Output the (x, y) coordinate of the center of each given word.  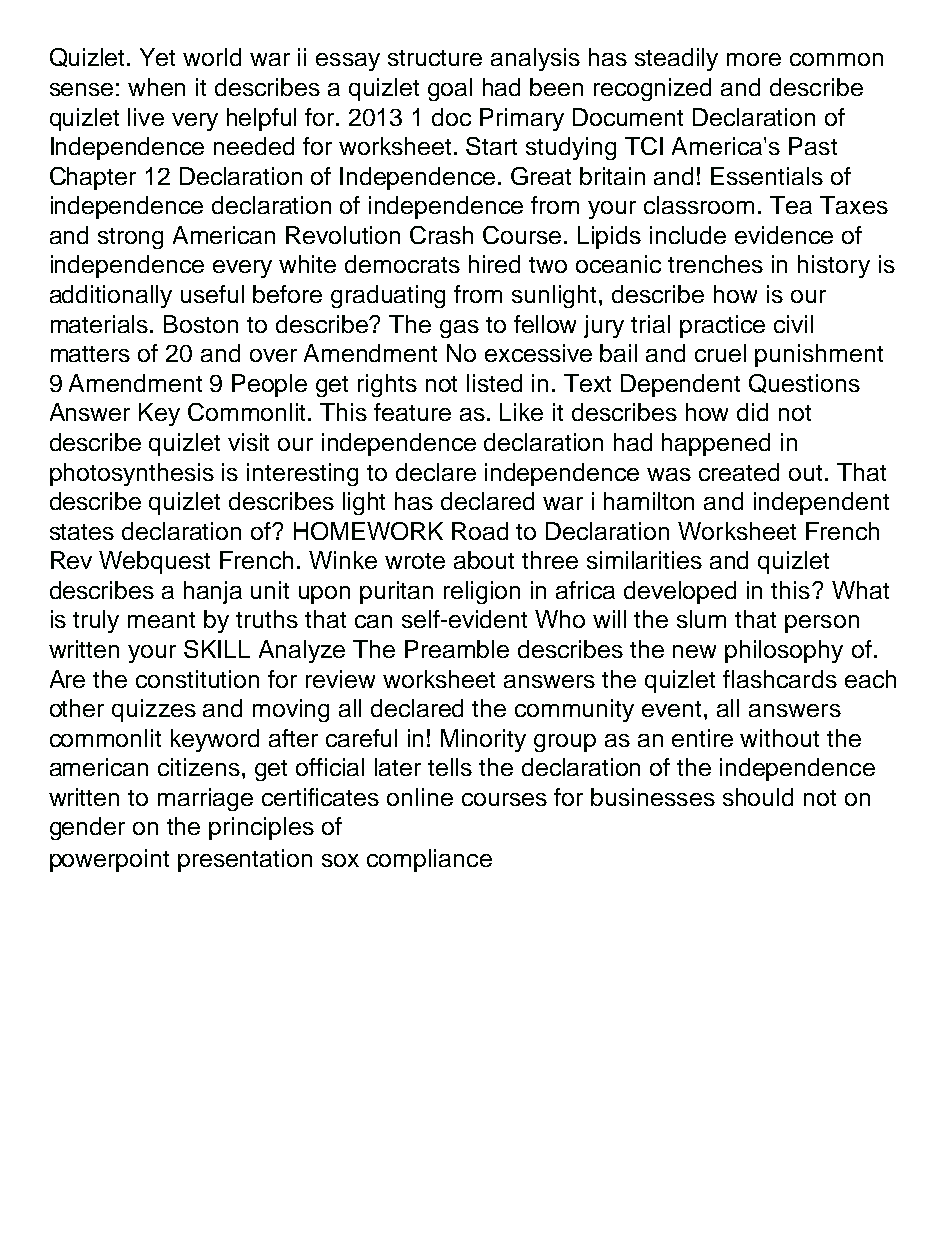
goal (450, 89)
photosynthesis (132, 474)
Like (521, 412)
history (834, 266)
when (156, 87)
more (754, 59)
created (739, 472)
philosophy (784, 651)
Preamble (457, 649)
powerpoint (109, 860)
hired (494, 264)
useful (212, 294)
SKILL (217, 649)
